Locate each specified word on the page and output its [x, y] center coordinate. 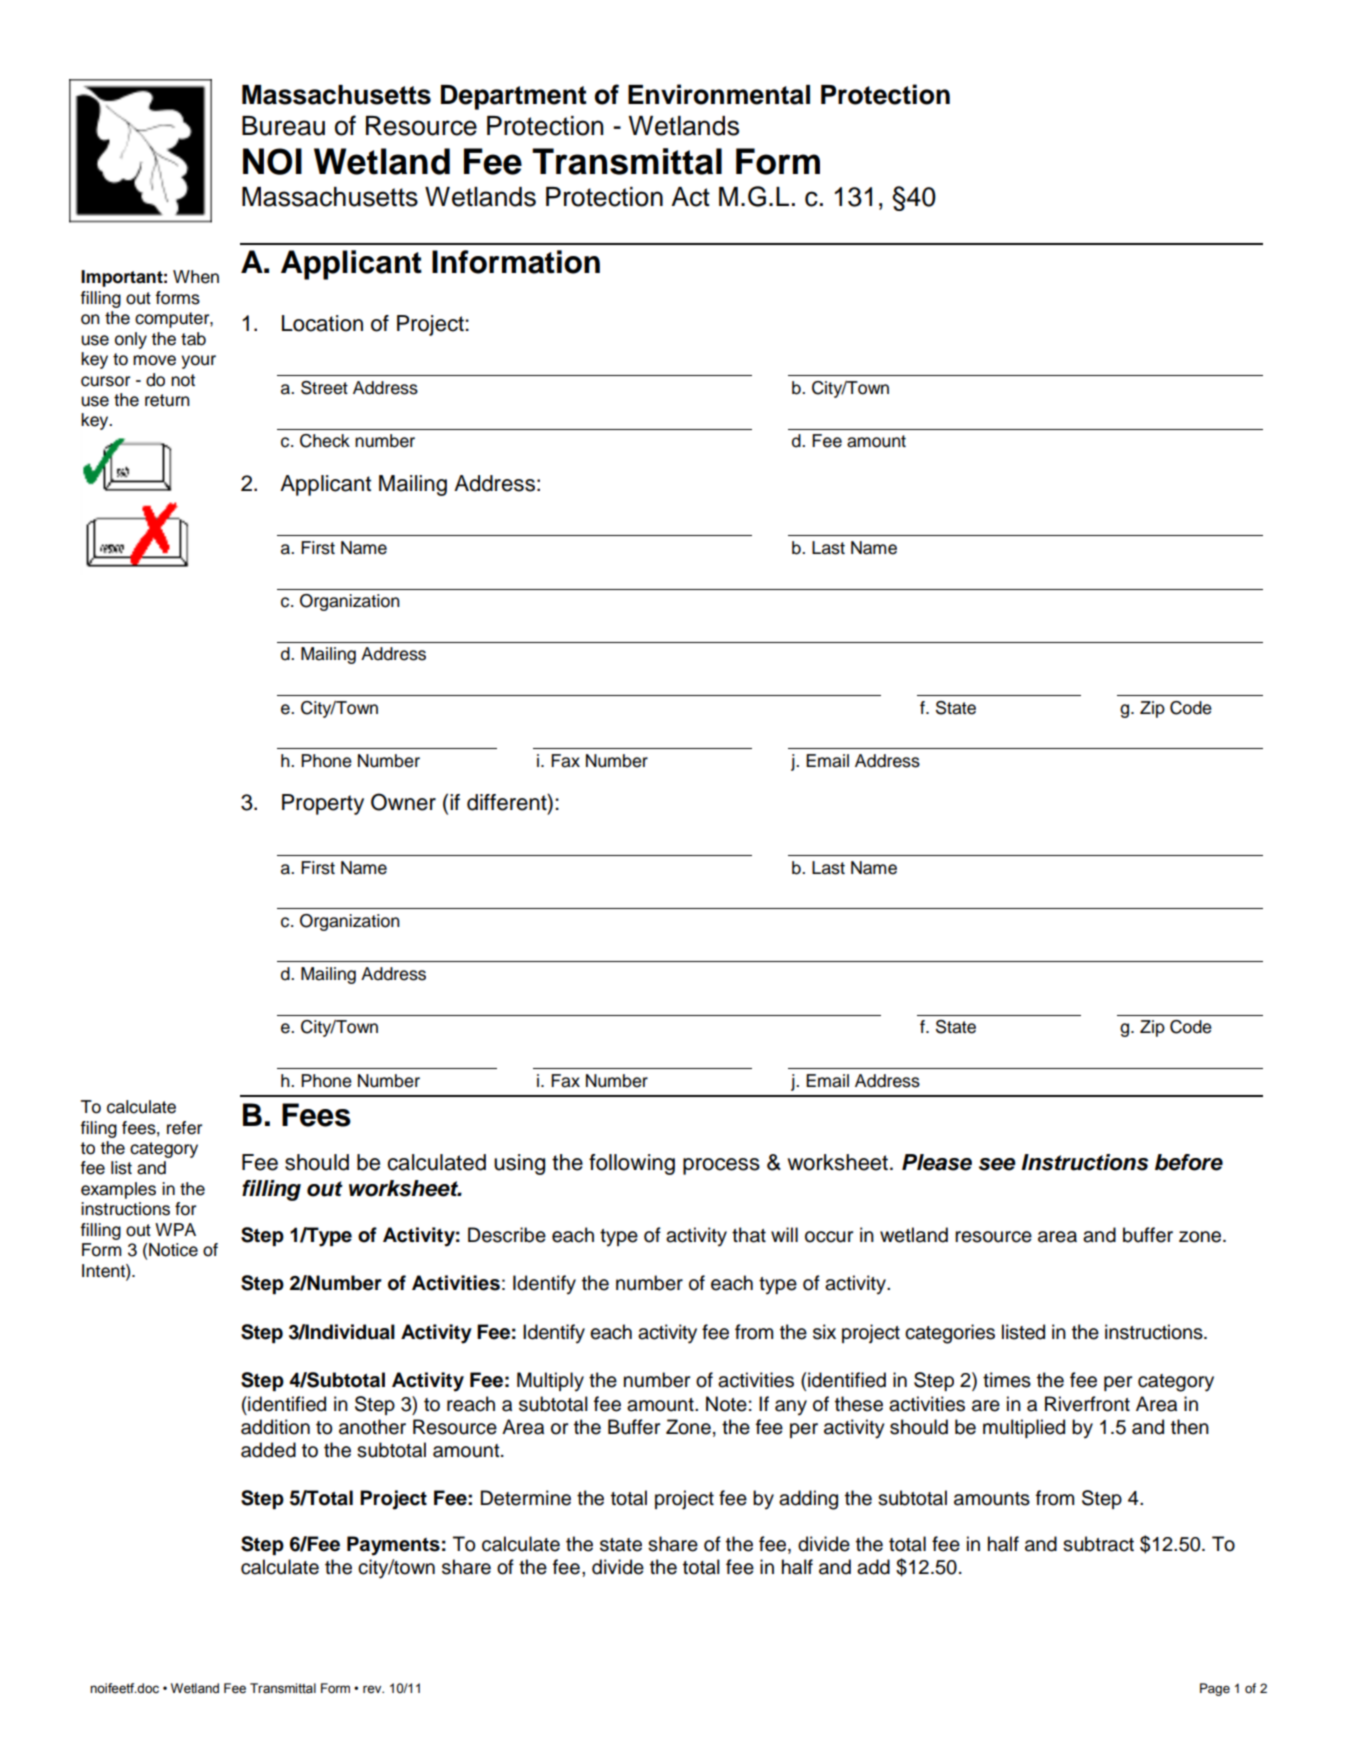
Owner [403, 802]
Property [323, 804]
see [997, 1164]
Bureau [283, 126]
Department [514, 97]
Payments [393, 1546]
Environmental [719, 94]
